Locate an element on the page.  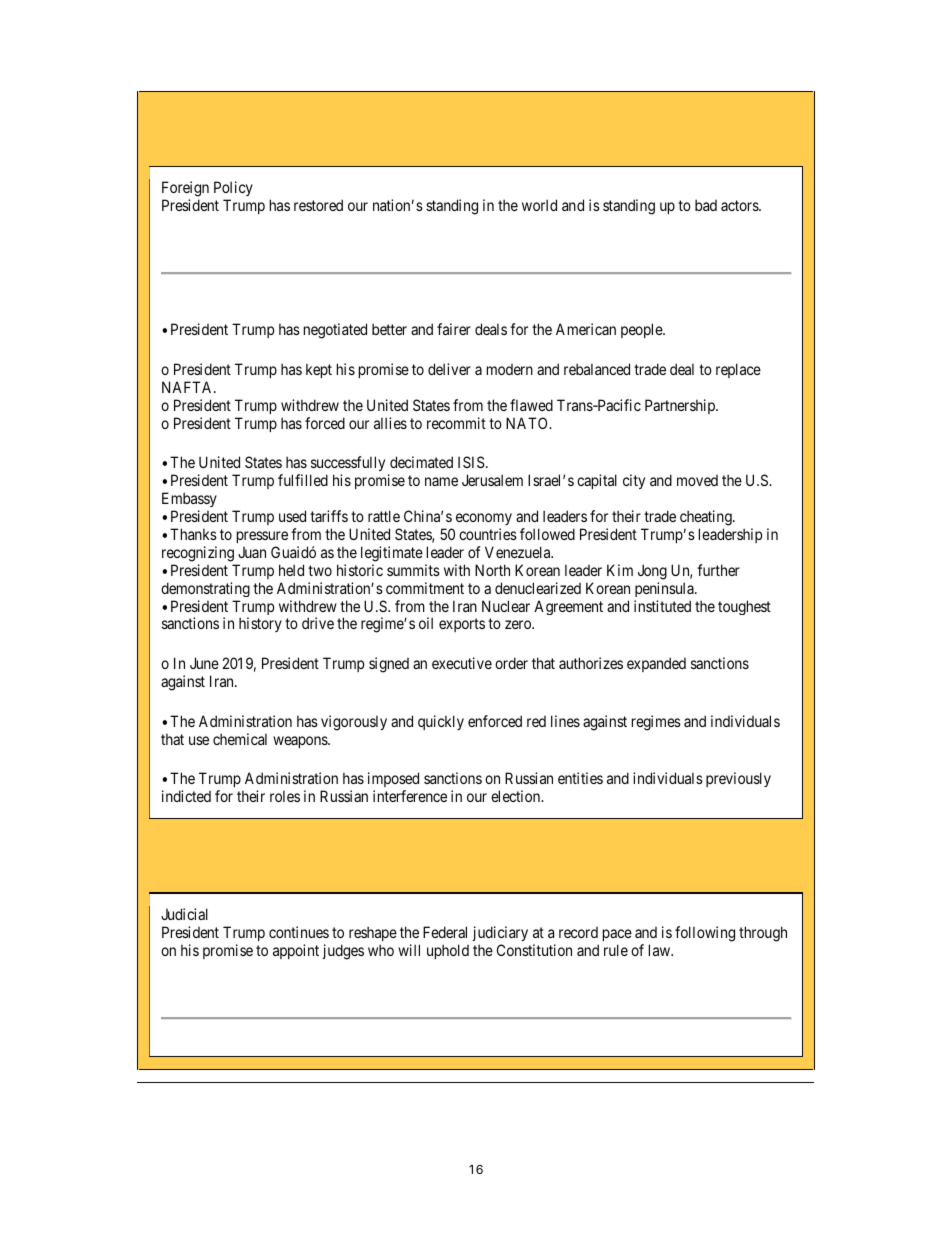
Policy is located at coordinates (233, 188).
